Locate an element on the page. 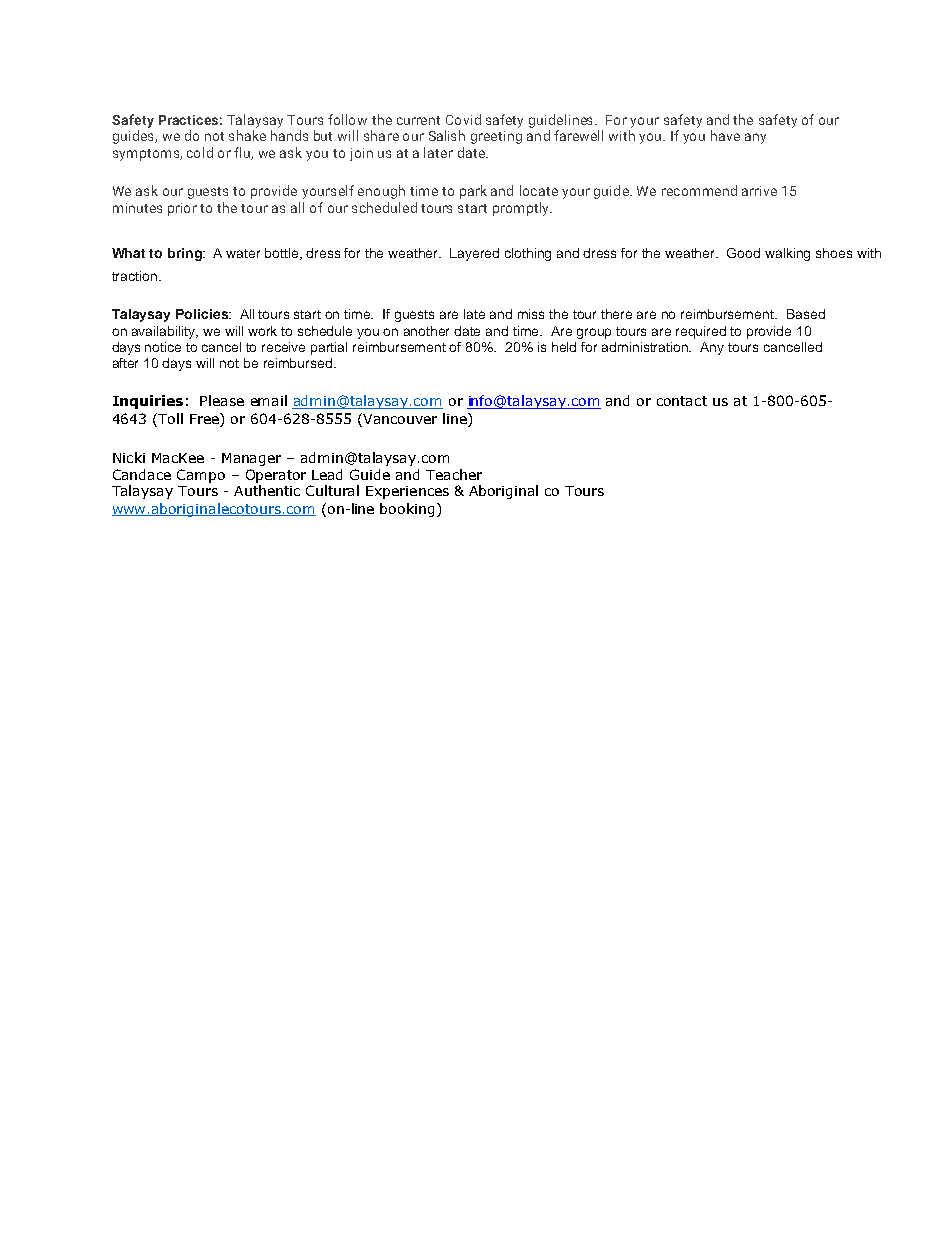 The width and height of the document is (952, 1233). Experiences is located at coordinates (407, 492).
